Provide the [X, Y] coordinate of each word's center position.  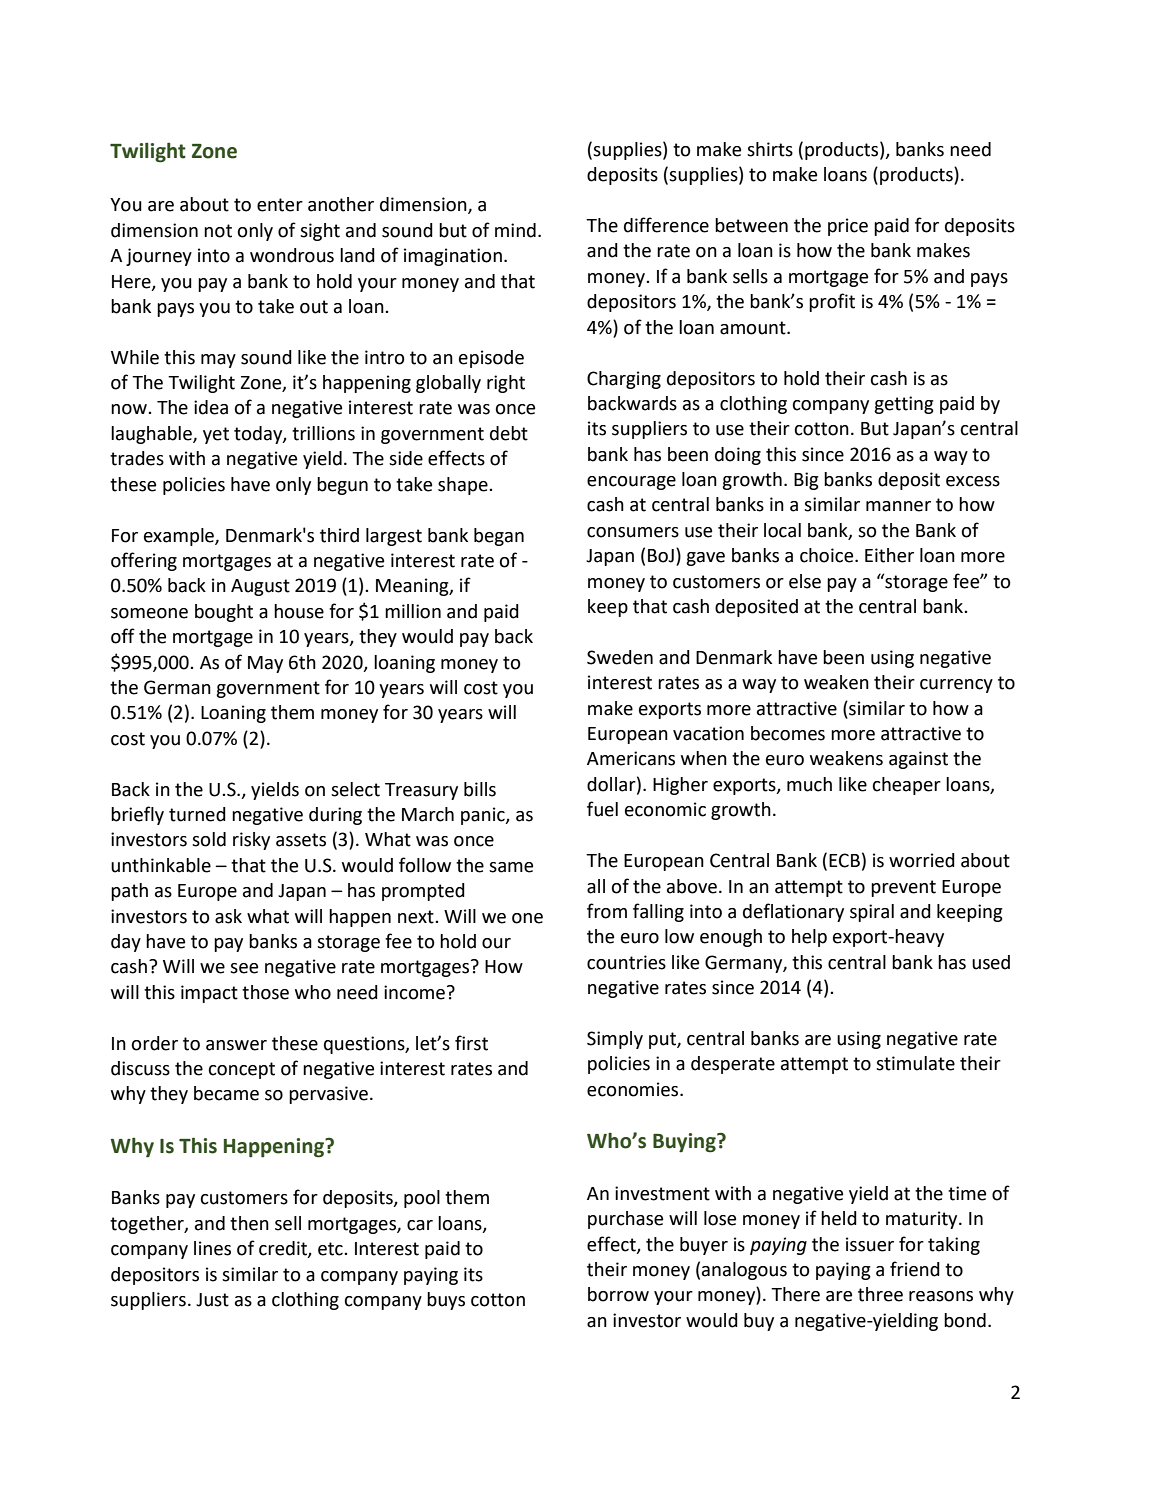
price [848, 227]
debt [509, 433]
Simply [615, 1040]
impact [209, 994]
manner [898, 506]
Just [212, 1300]
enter [280, 205]
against [918, 760]
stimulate [915, 1063]
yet [216, 435]
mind [515, 230]
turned [197, 814]
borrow [618, 1294]
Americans [631, 758]
